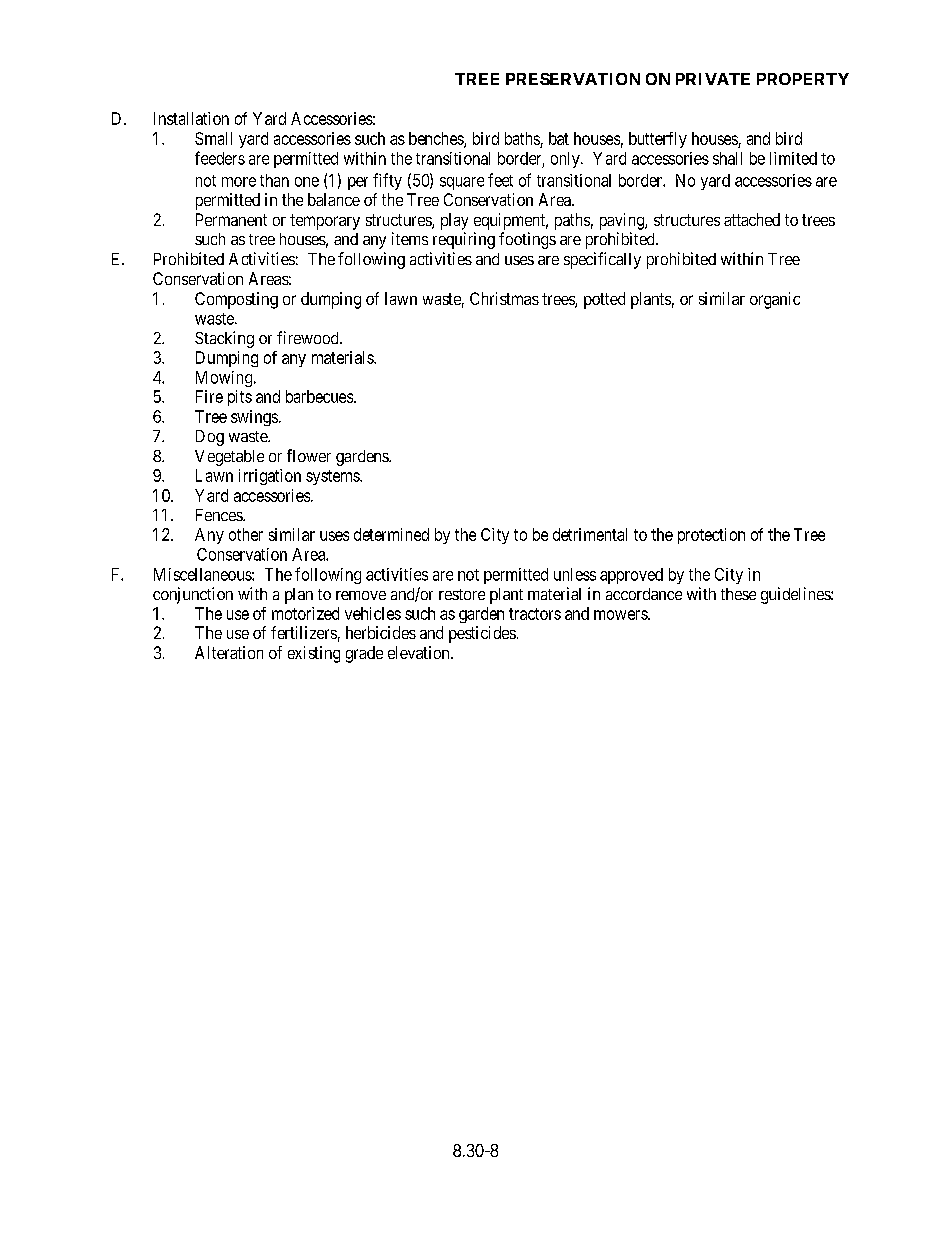 The width and height of the page is (952, 1233). I want to click on Mowing, so click(225, 379).
